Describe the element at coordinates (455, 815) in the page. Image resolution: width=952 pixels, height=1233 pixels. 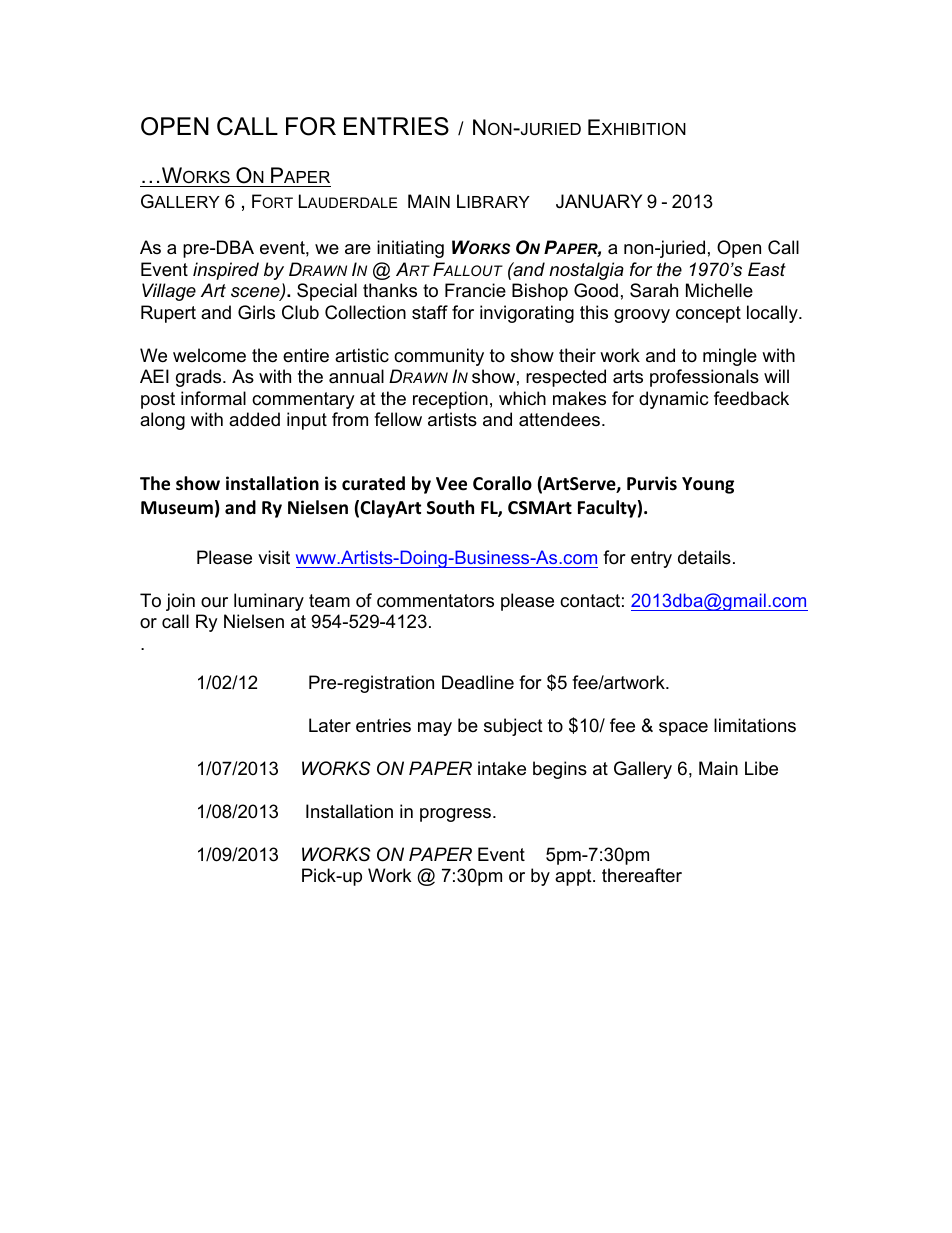
I see `progress` at that location.
